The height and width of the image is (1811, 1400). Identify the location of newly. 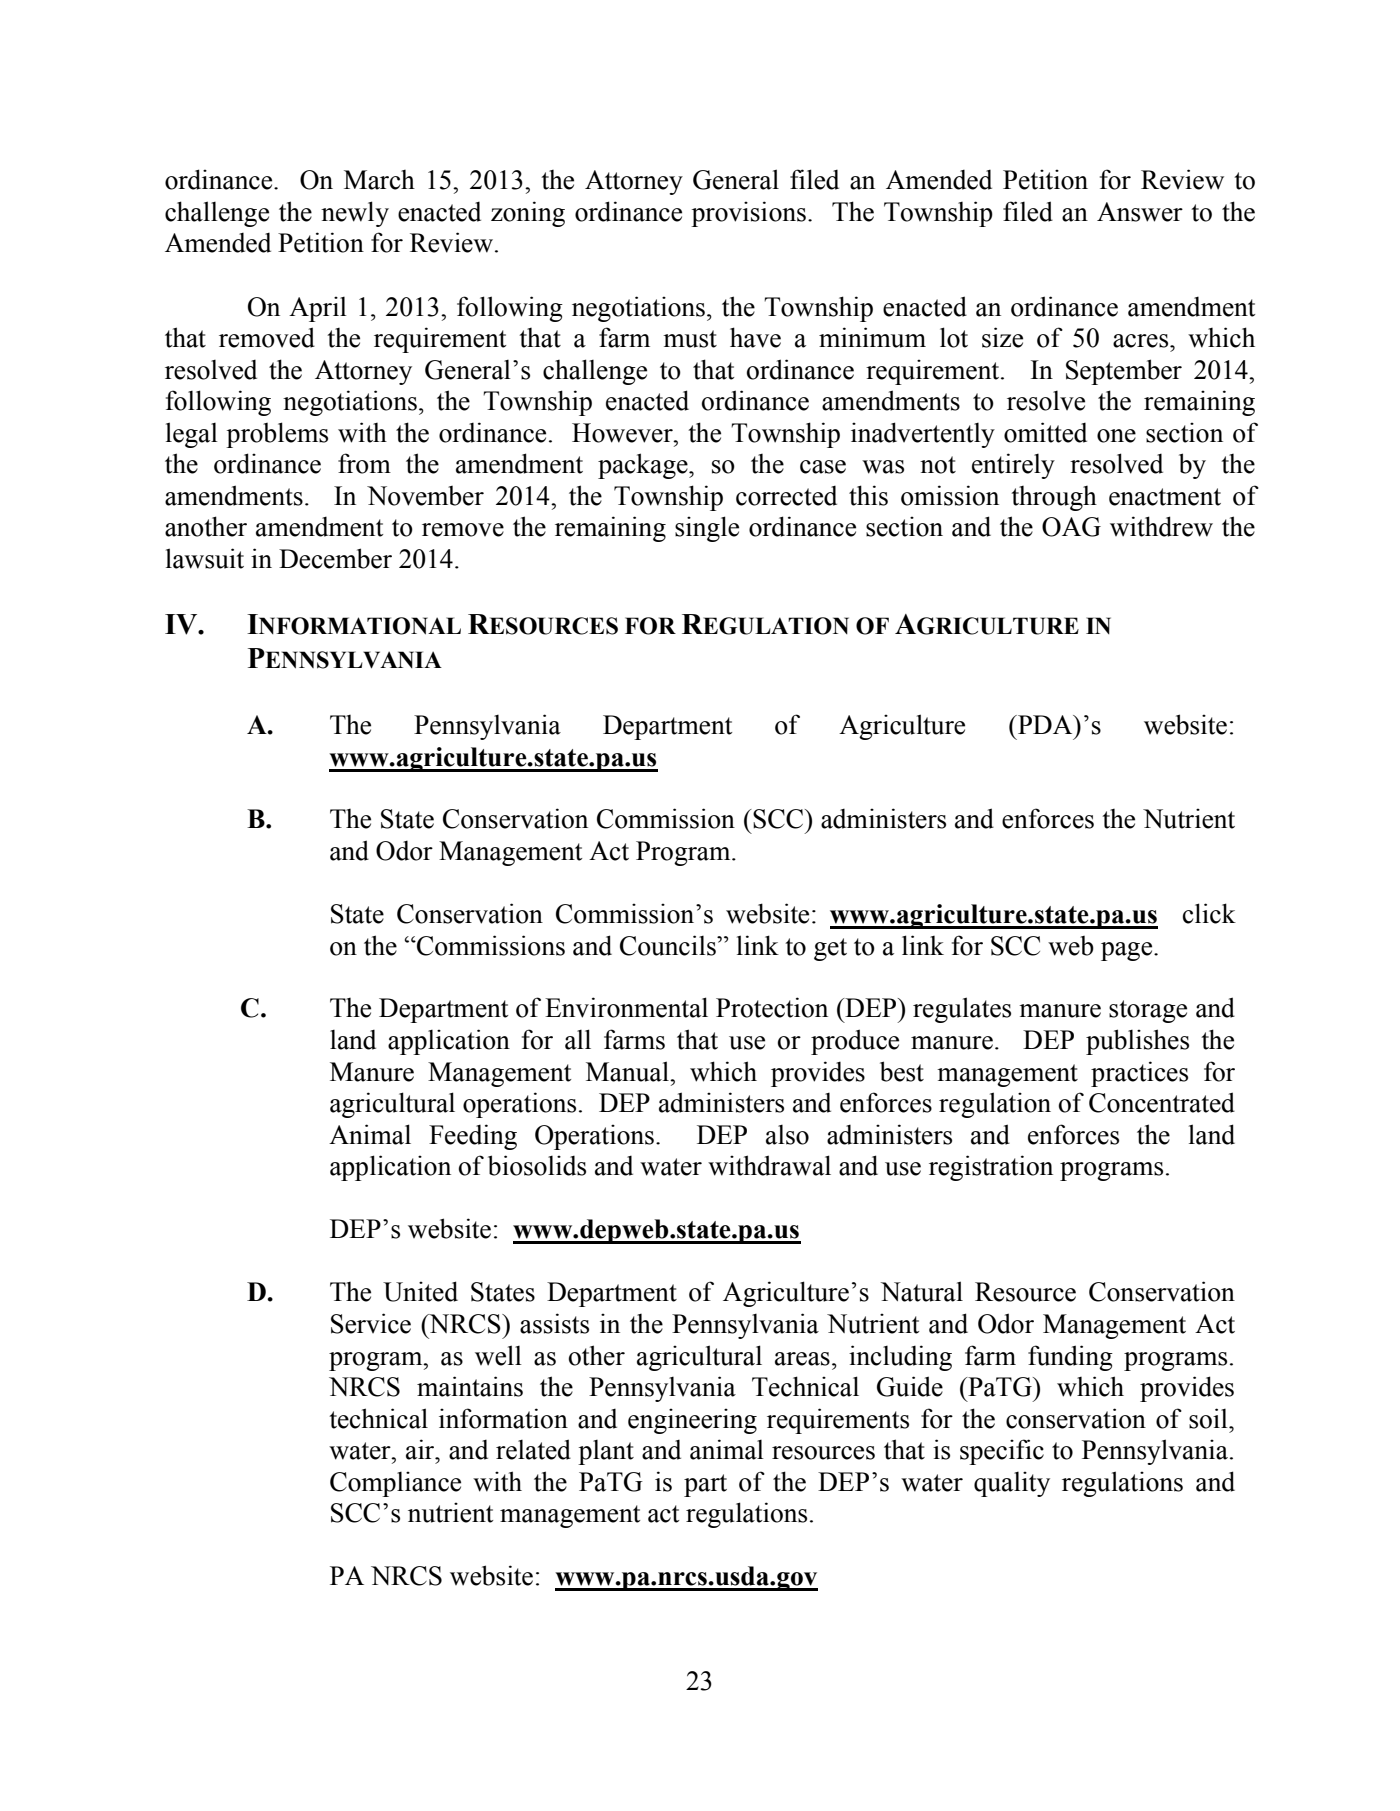
(355, 214).
